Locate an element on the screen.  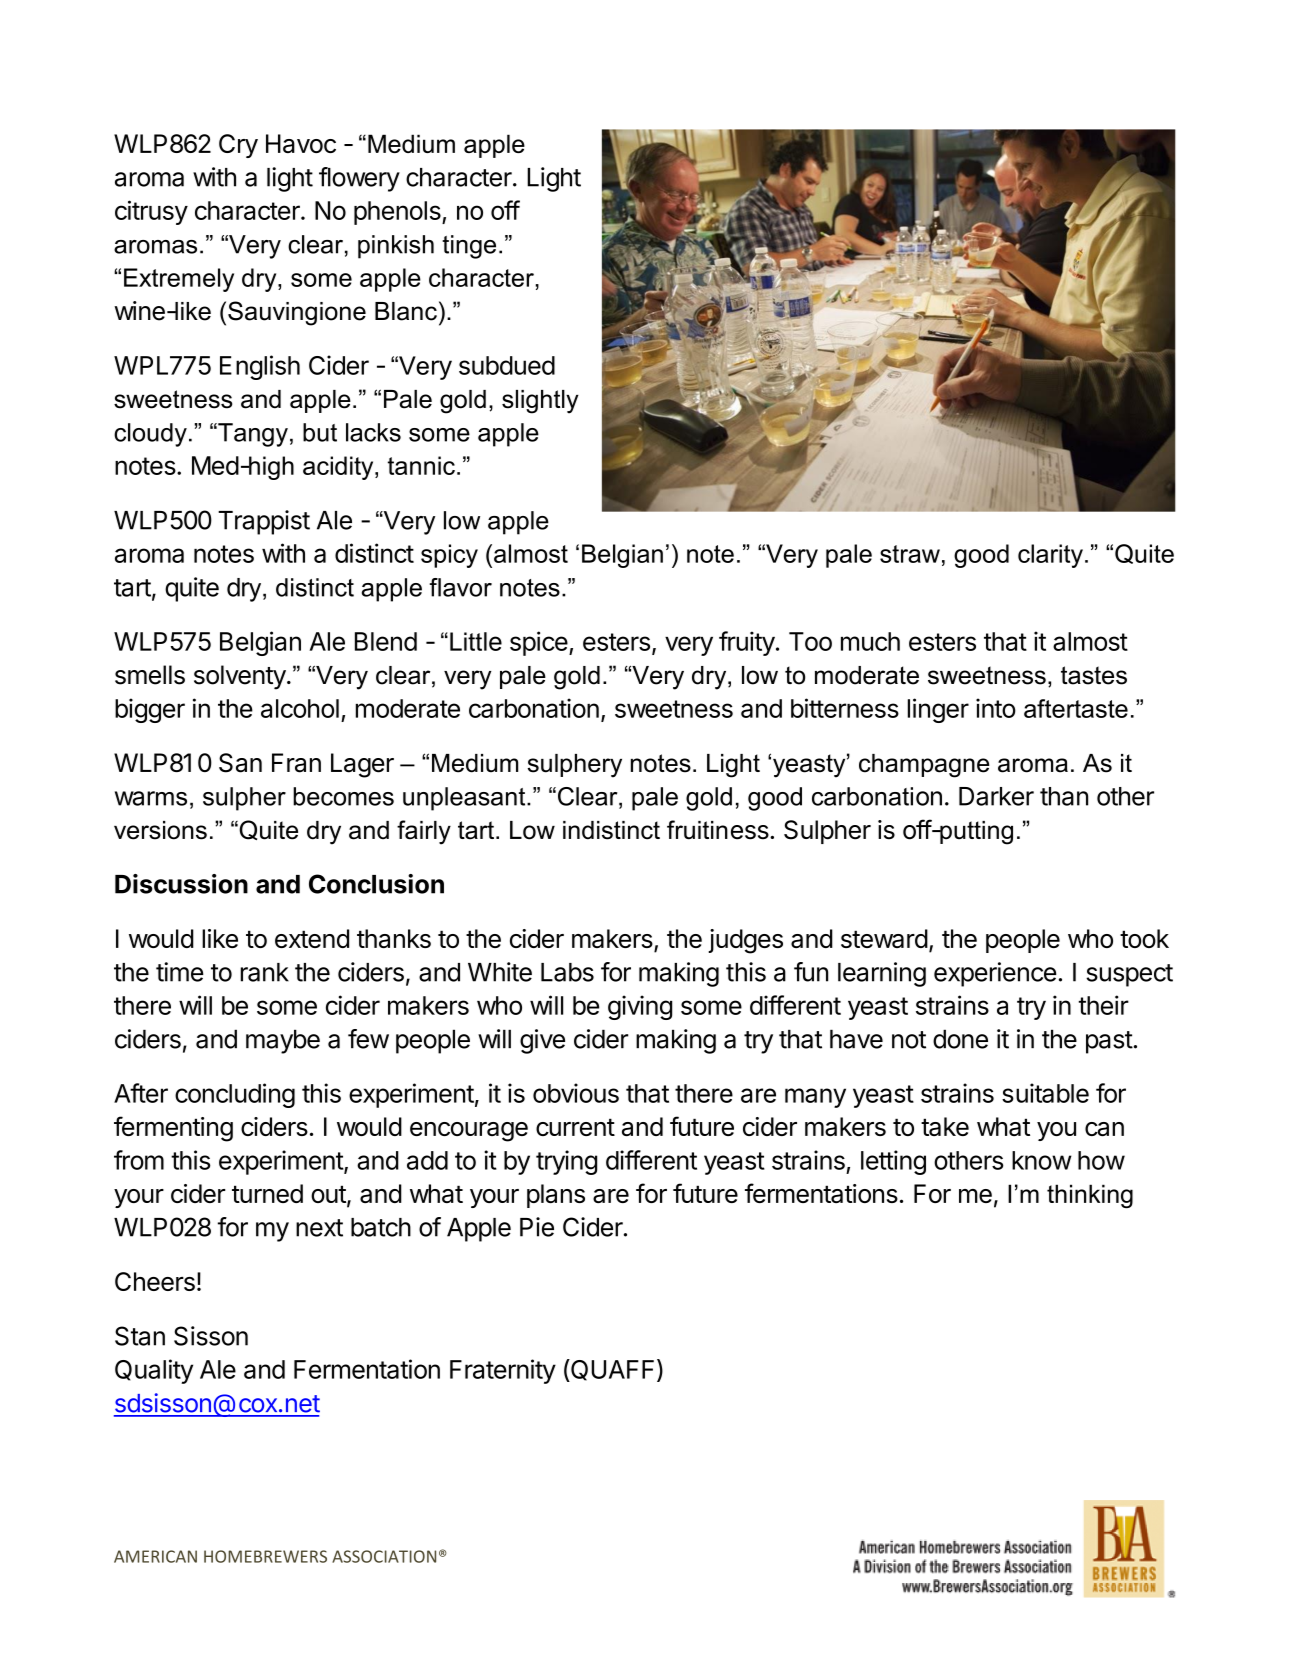
tinge is located at coordinates (469, 247).
